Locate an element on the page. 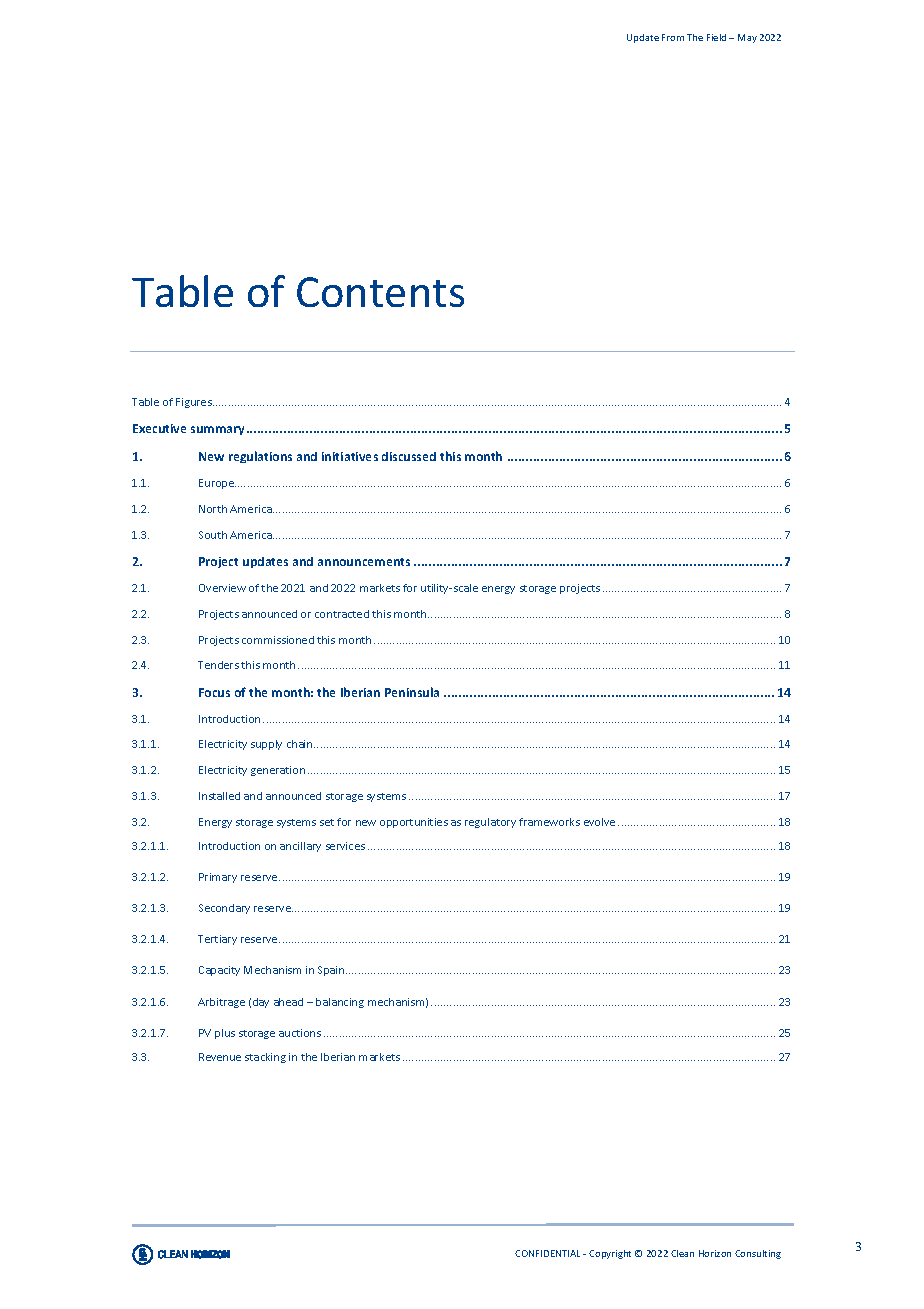  Field is located at coordinates (716, 37).
